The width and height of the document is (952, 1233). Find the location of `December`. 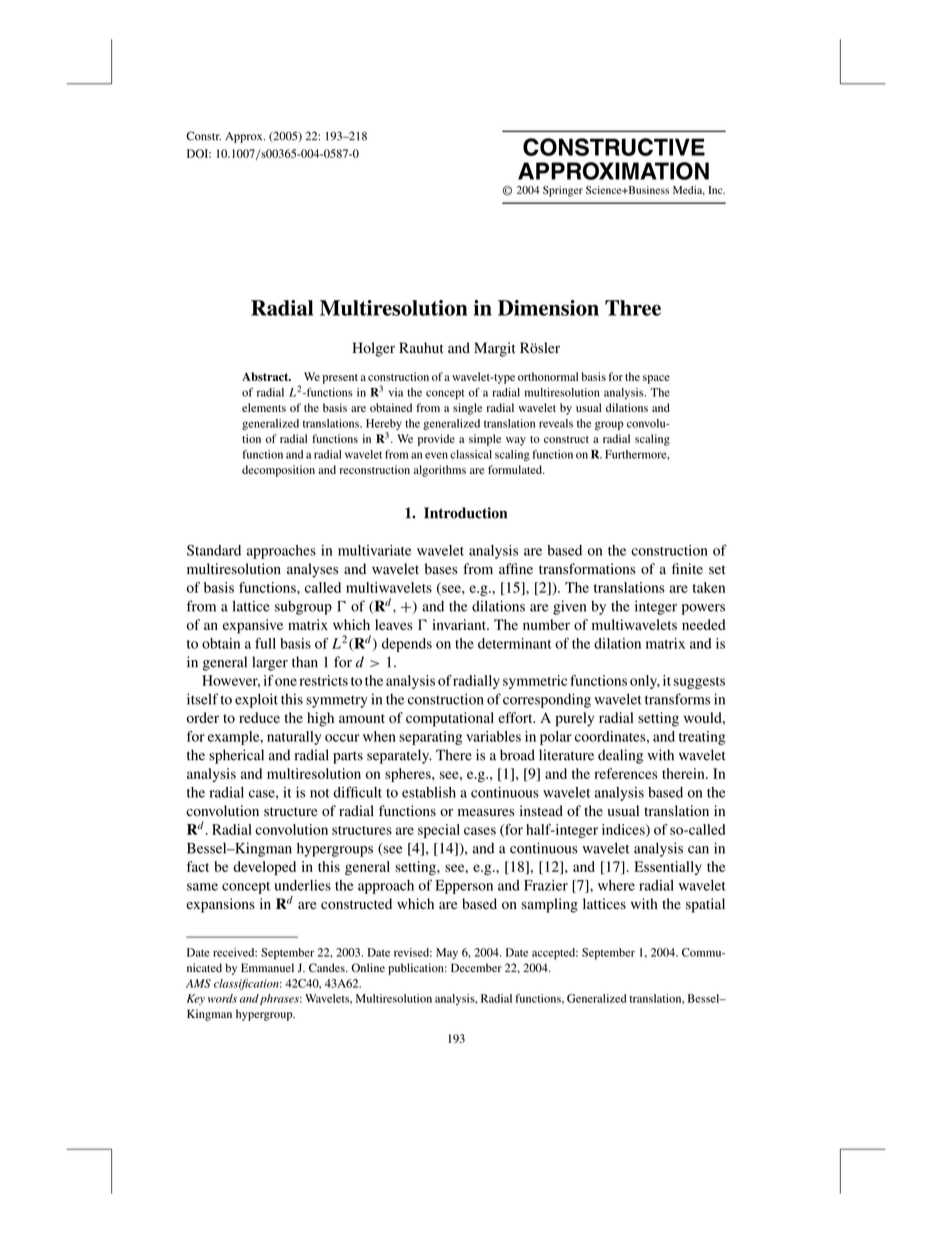

December is located at coordinates (476, 967).
